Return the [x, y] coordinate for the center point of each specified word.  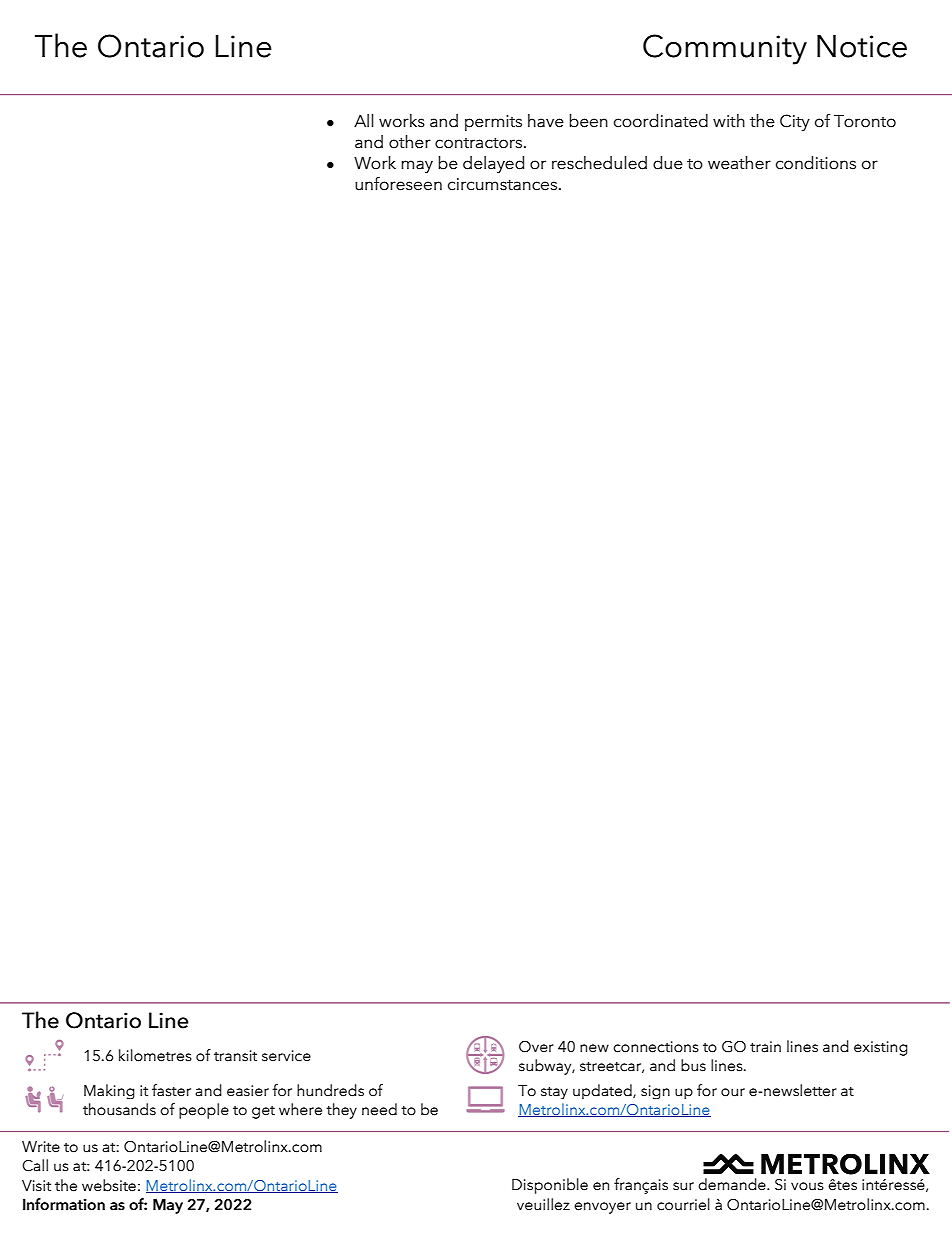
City [795, 122]
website [109, 1185]
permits [493, 123]
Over [536, 1047]
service [286, 1056]
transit [235, 1056]
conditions [816, 163]
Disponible [550, 1186]
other [410, 142]
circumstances [502, 184]
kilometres [155, 1055]
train [765, 1047]
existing [881, 1048]
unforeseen [398, 184]
